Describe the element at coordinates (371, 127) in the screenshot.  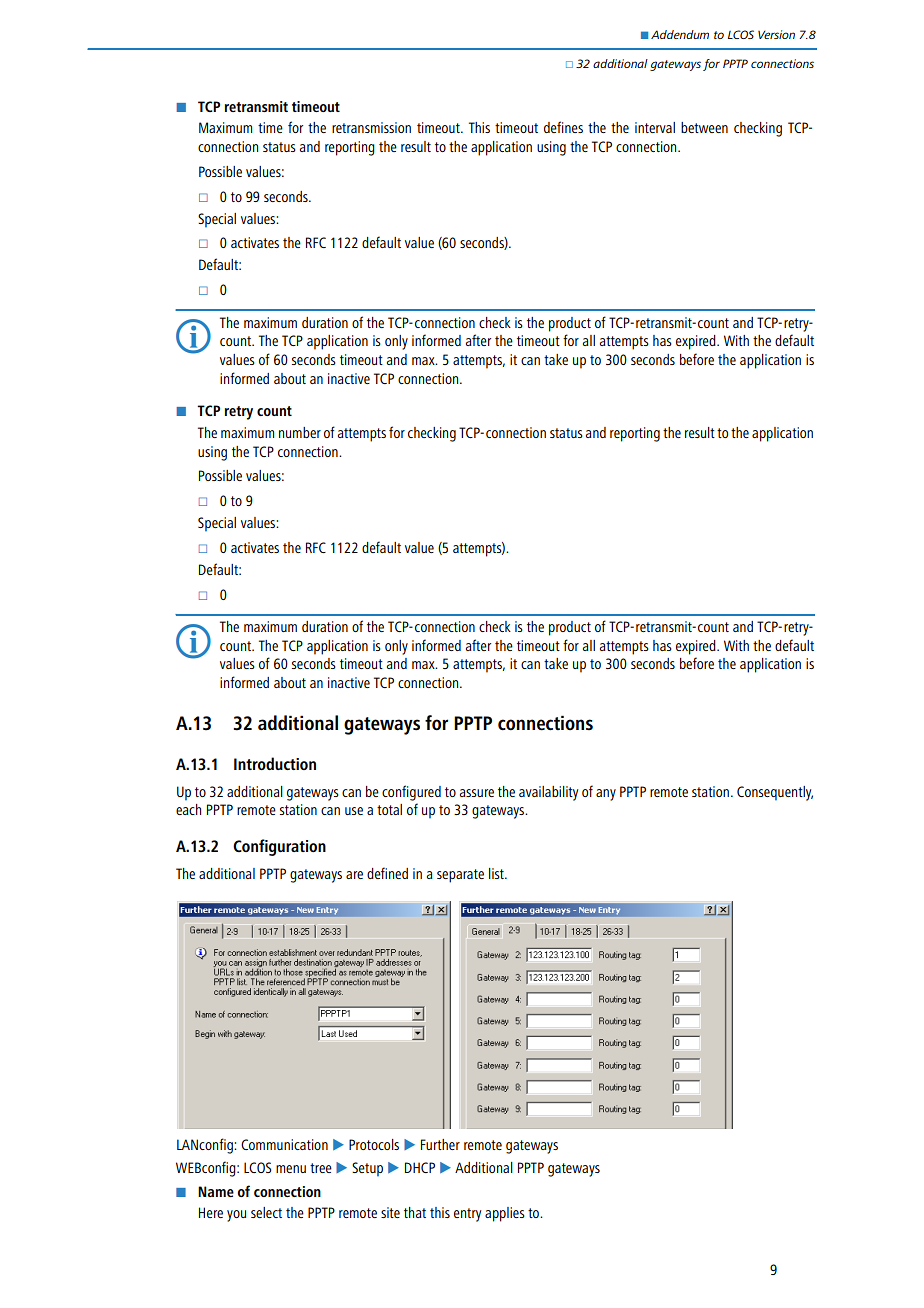
I see `retransmission` at that location.
